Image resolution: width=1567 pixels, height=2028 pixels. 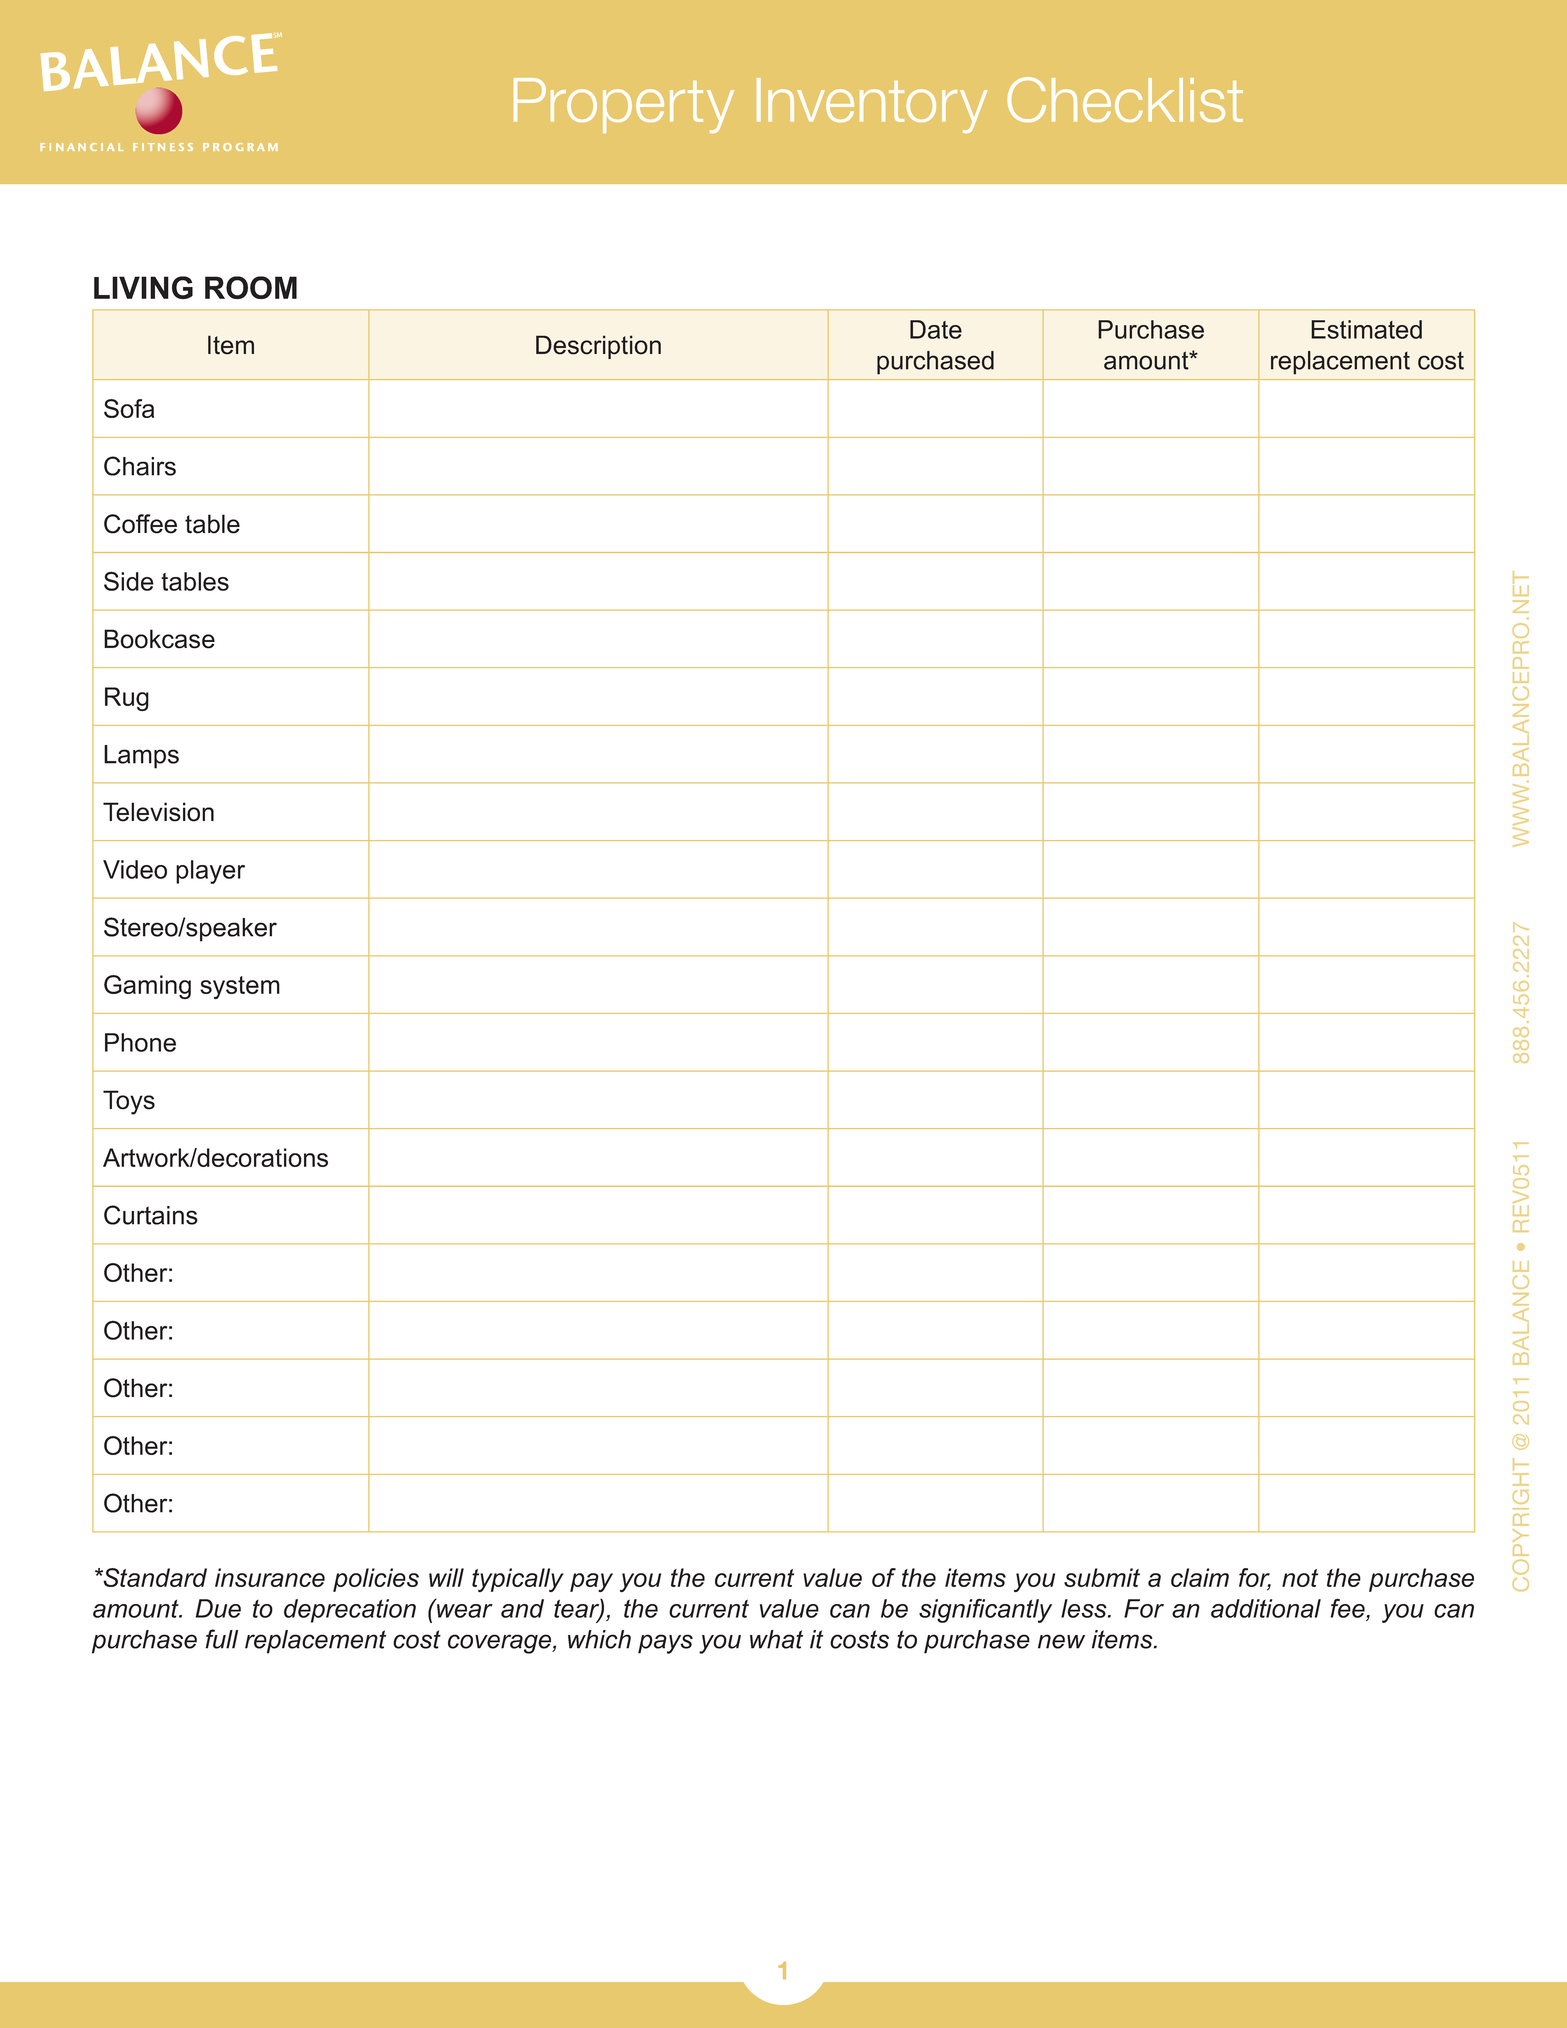 I want to click on ROOM, so click(x=251, y=287).
